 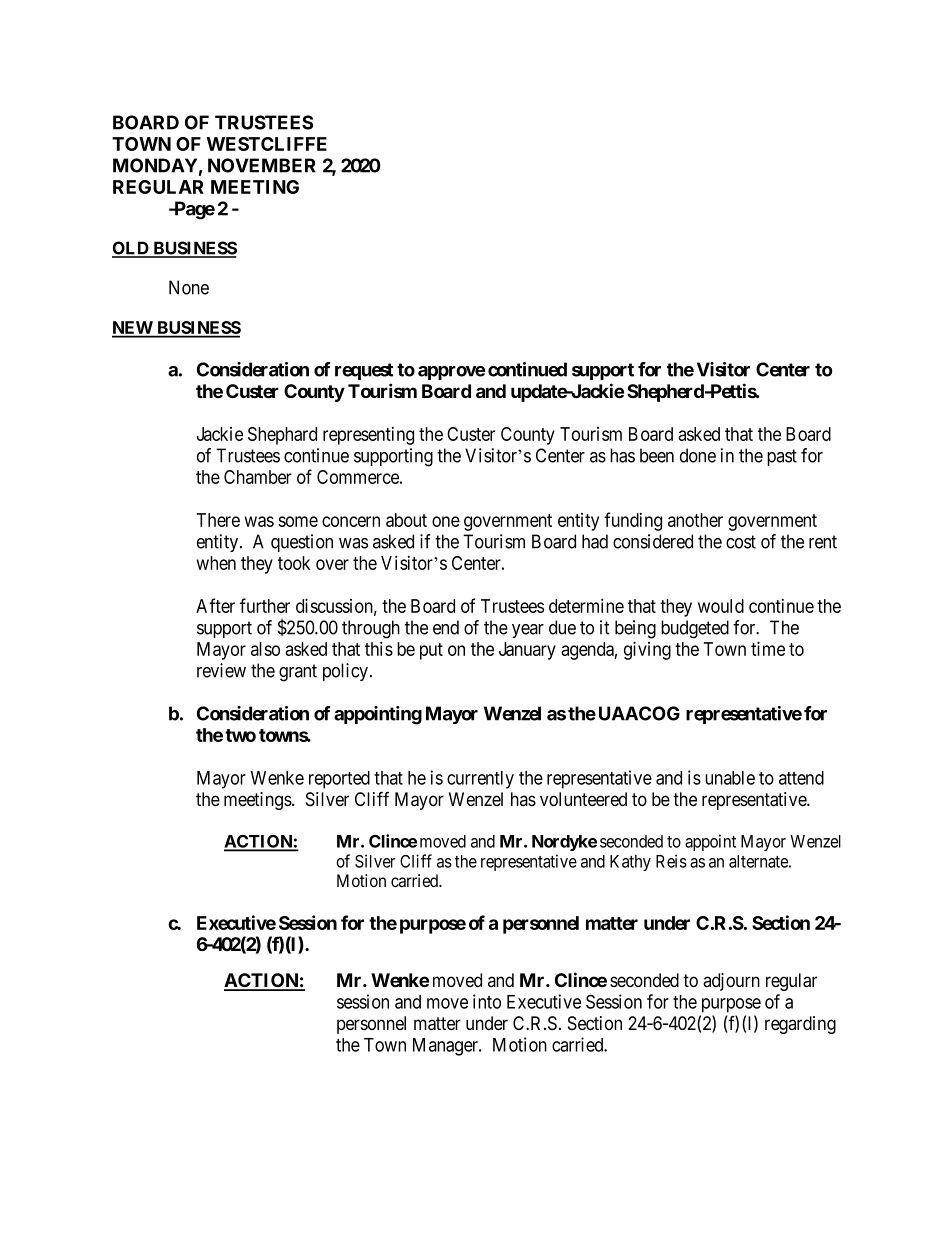 What do you see at coordinates (406, 520) in the screenshot?
I see `about` at bounding box center [406, 520].
